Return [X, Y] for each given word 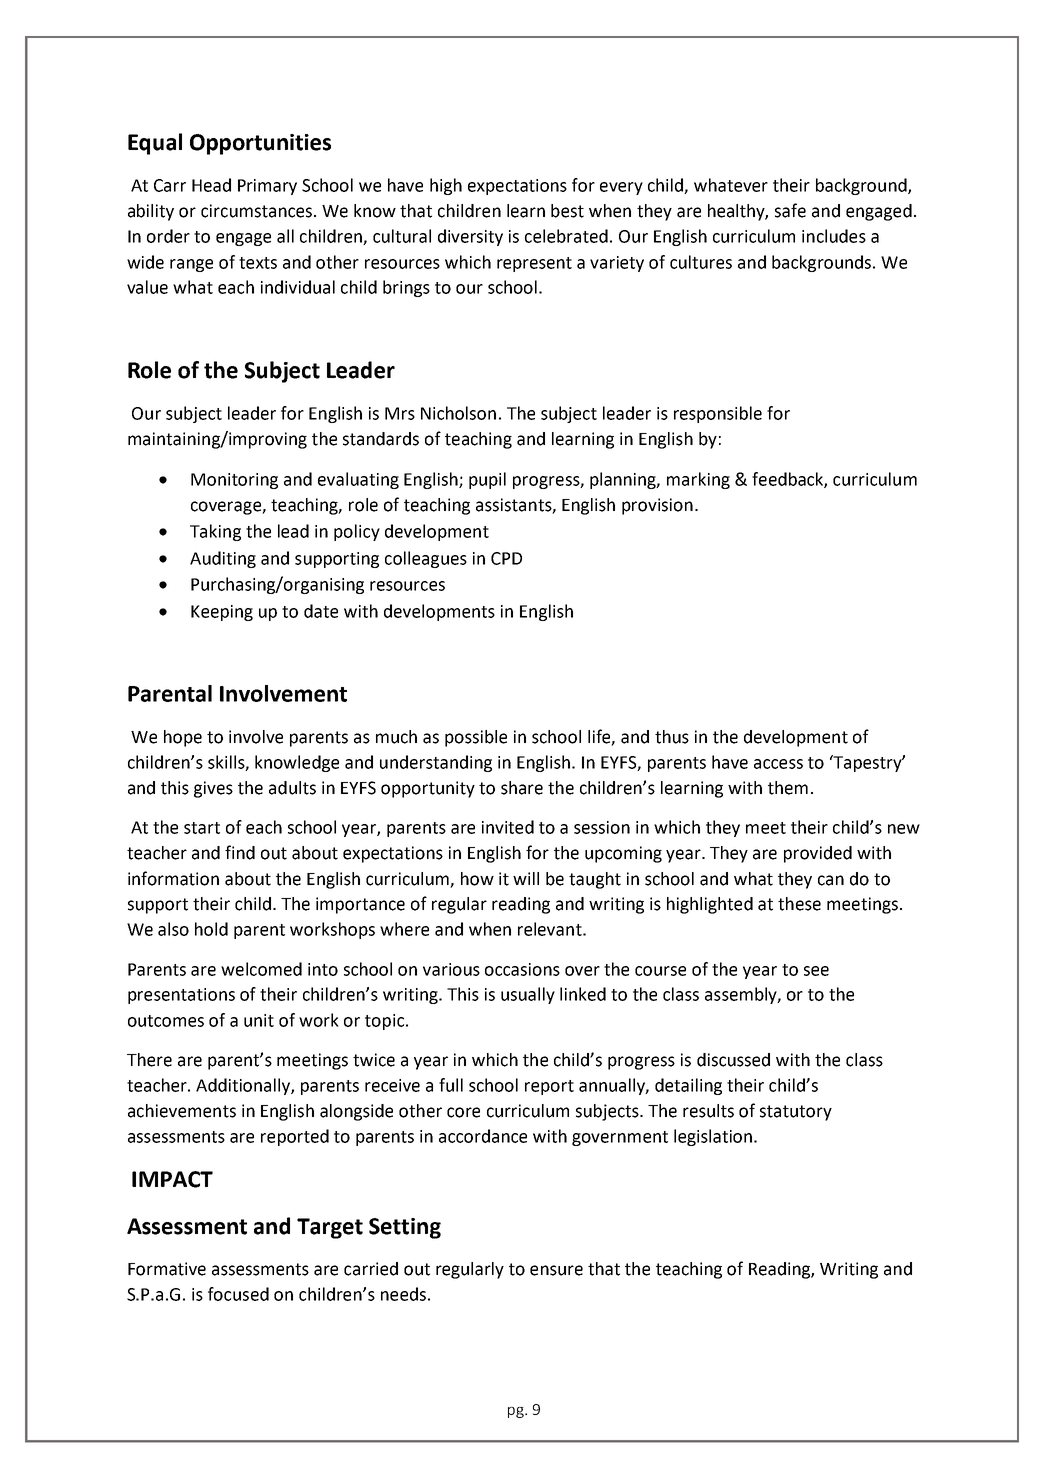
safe [790, 210]
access [778, 764]
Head [211, 185]
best [567, 211]
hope [183, 738]
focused [238, 1294]
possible [476, 738]
